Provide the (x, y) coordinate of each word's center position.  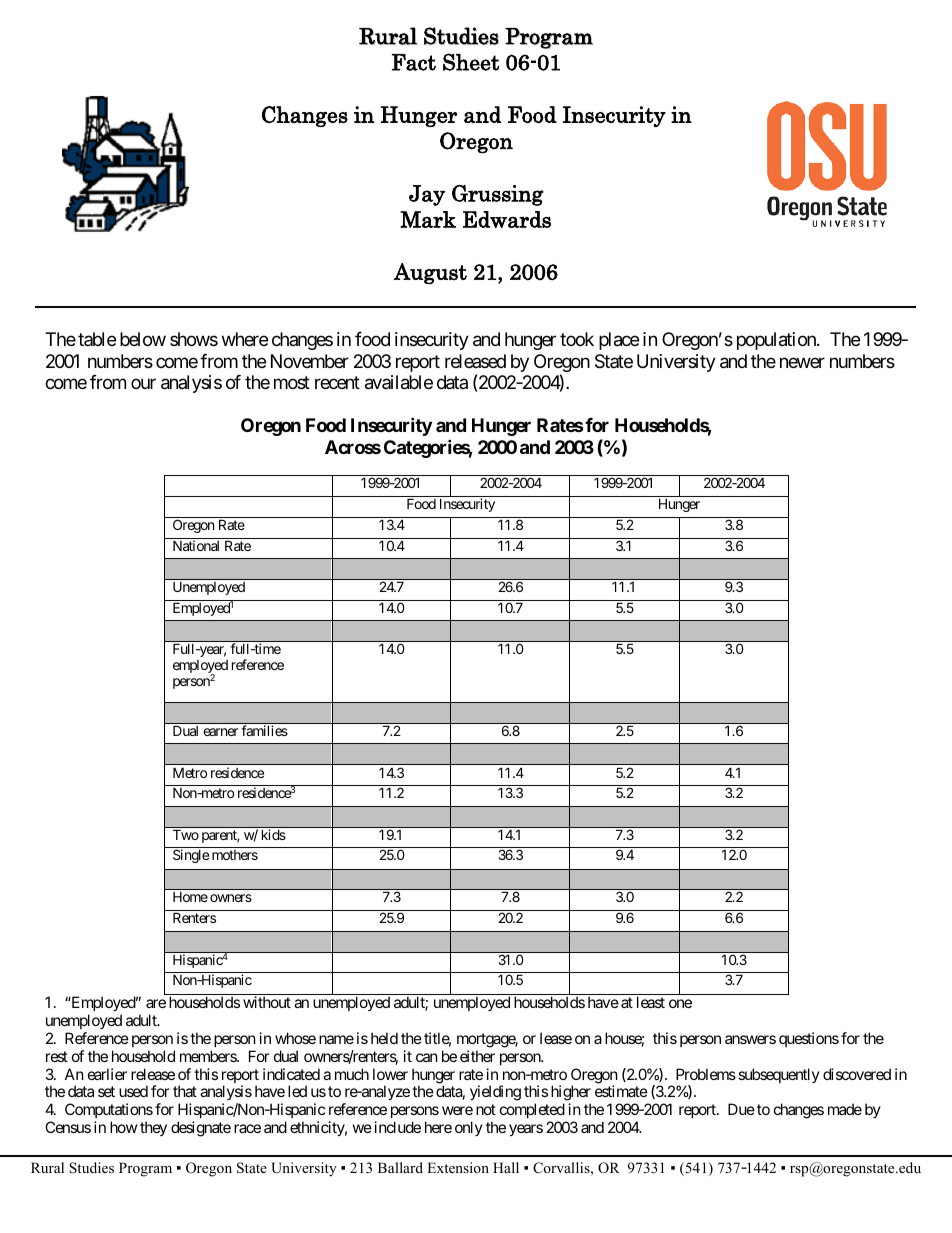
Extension (458, 1167)
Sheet (471, 62)
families (265, 730)
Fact (414, 62)
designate (201, 1129)
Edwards (507, 219)
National (196, 545)
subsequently (779, 1075)
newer (802, 362)
